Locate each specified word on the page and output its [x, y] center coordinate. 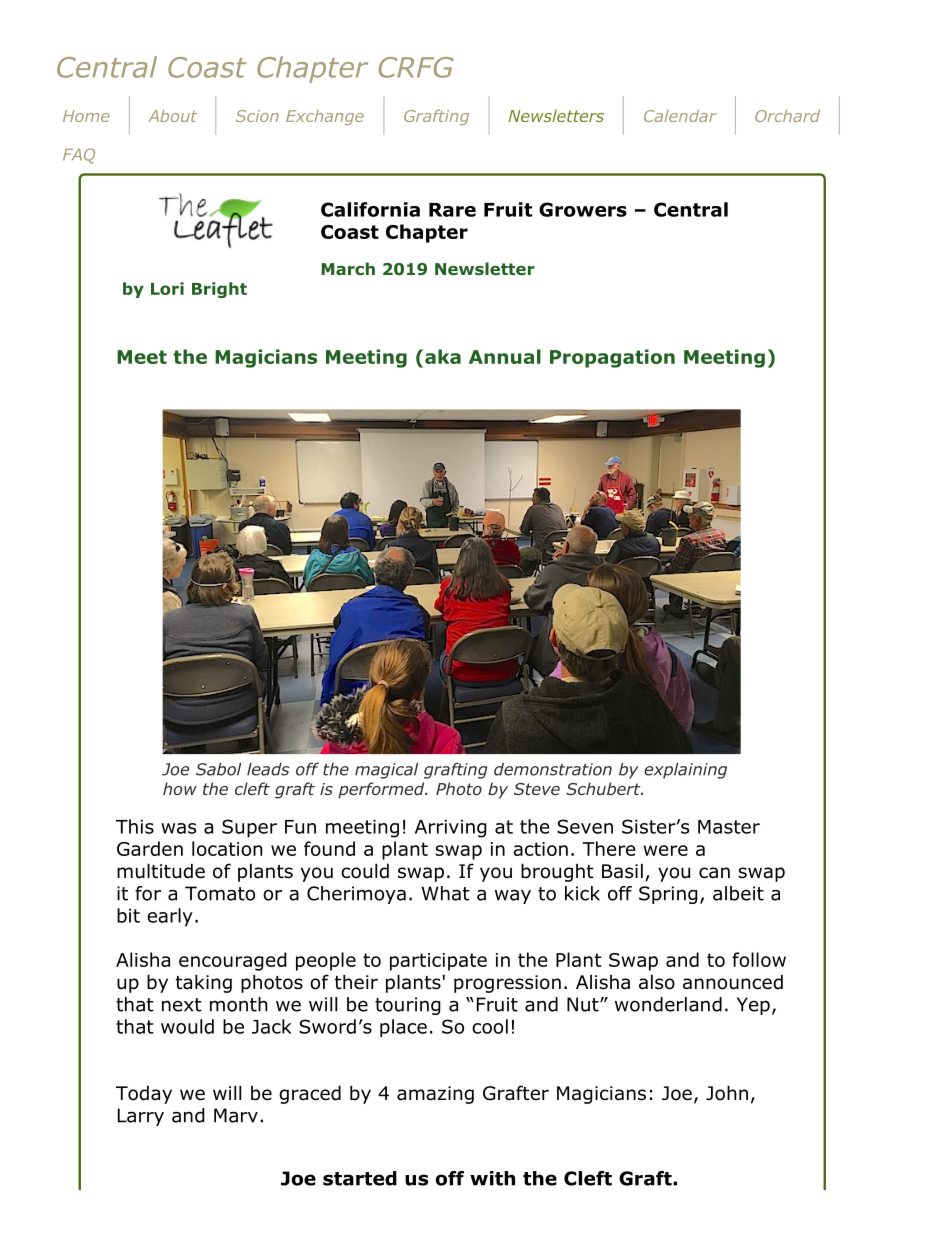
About [172, 116]
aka [443, 356]
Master [729, 827]
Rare [452, 210]
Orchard [787, 116]
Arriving [451, 829]
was [178, 828]
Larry [141, 1117]
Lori [167, 288]
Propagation [612, 358]
